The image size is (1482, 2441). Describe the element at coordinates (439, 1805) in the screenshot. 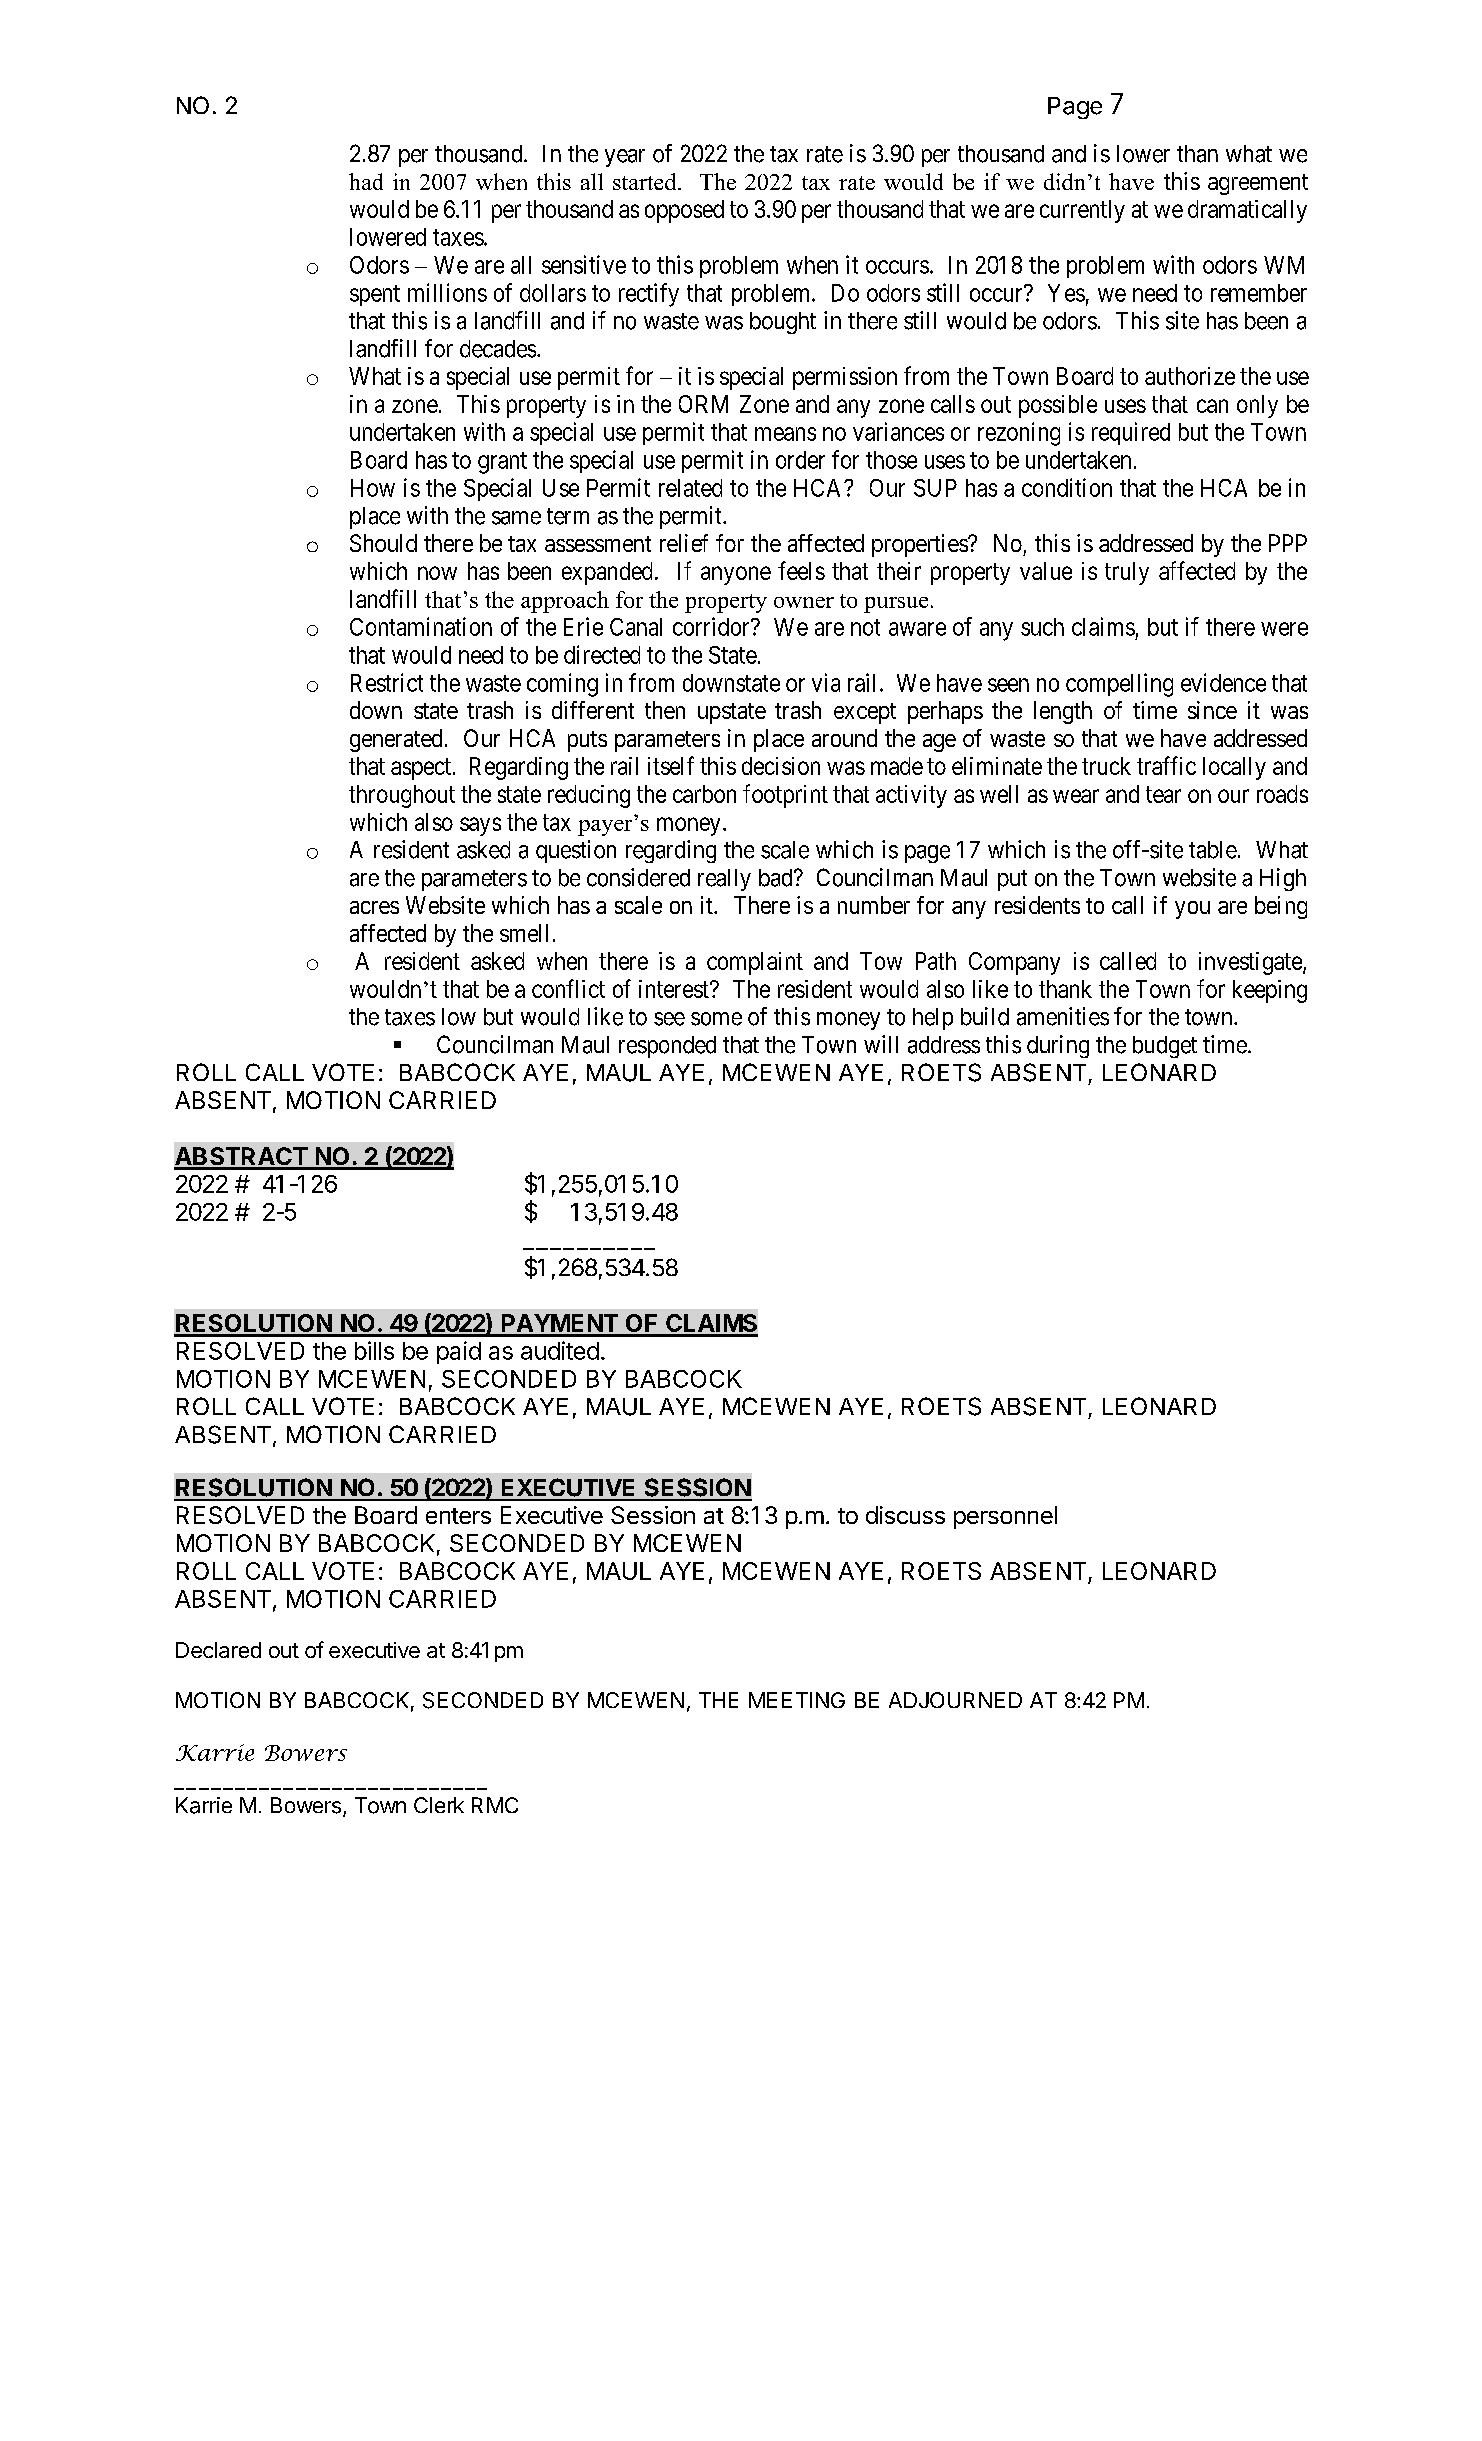

I see `Clerk` at that location.
